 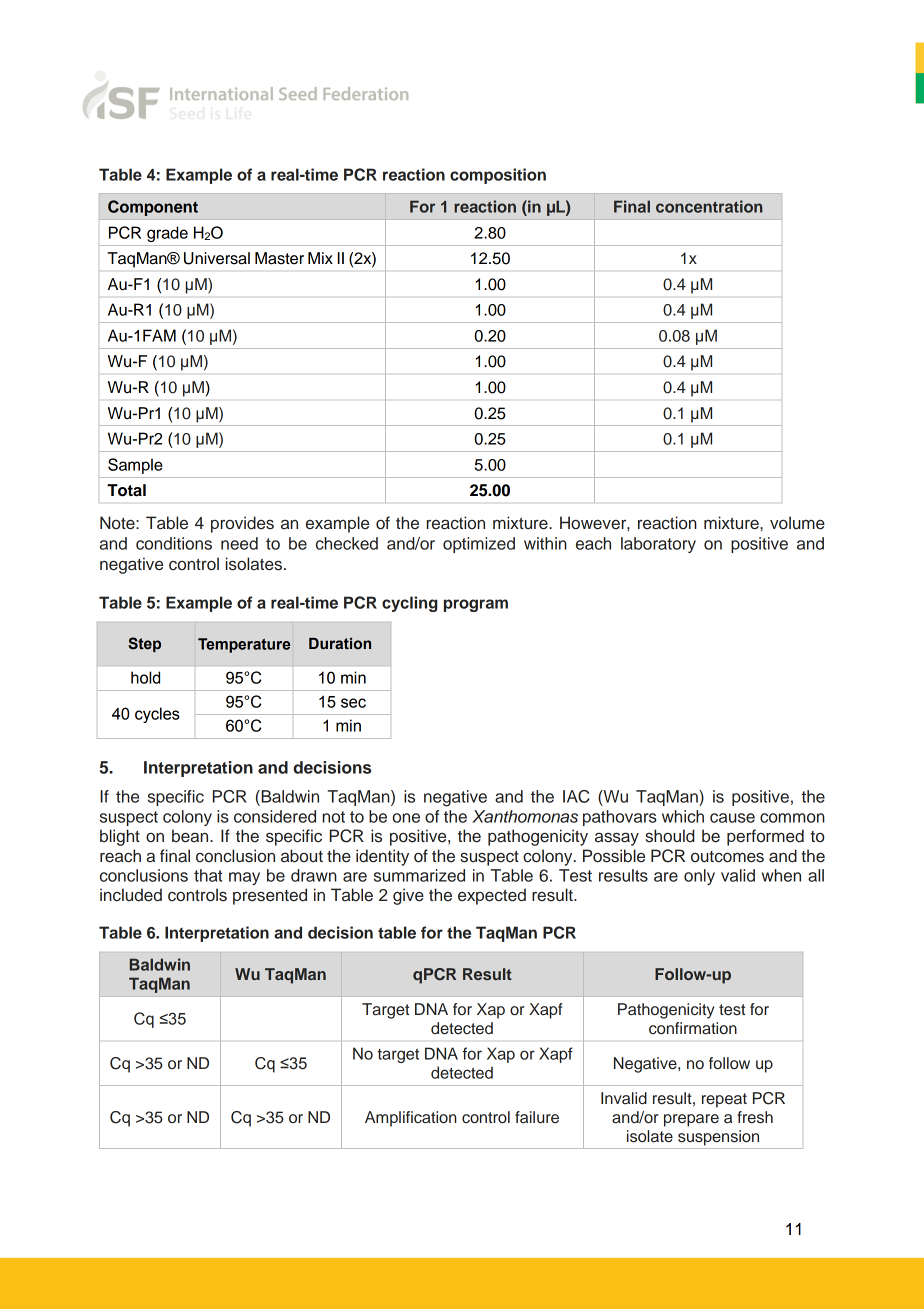 What do you see at coordinates (135, 466) in the screenshot?
I see `Sample` at bounding box center [135, 466].
